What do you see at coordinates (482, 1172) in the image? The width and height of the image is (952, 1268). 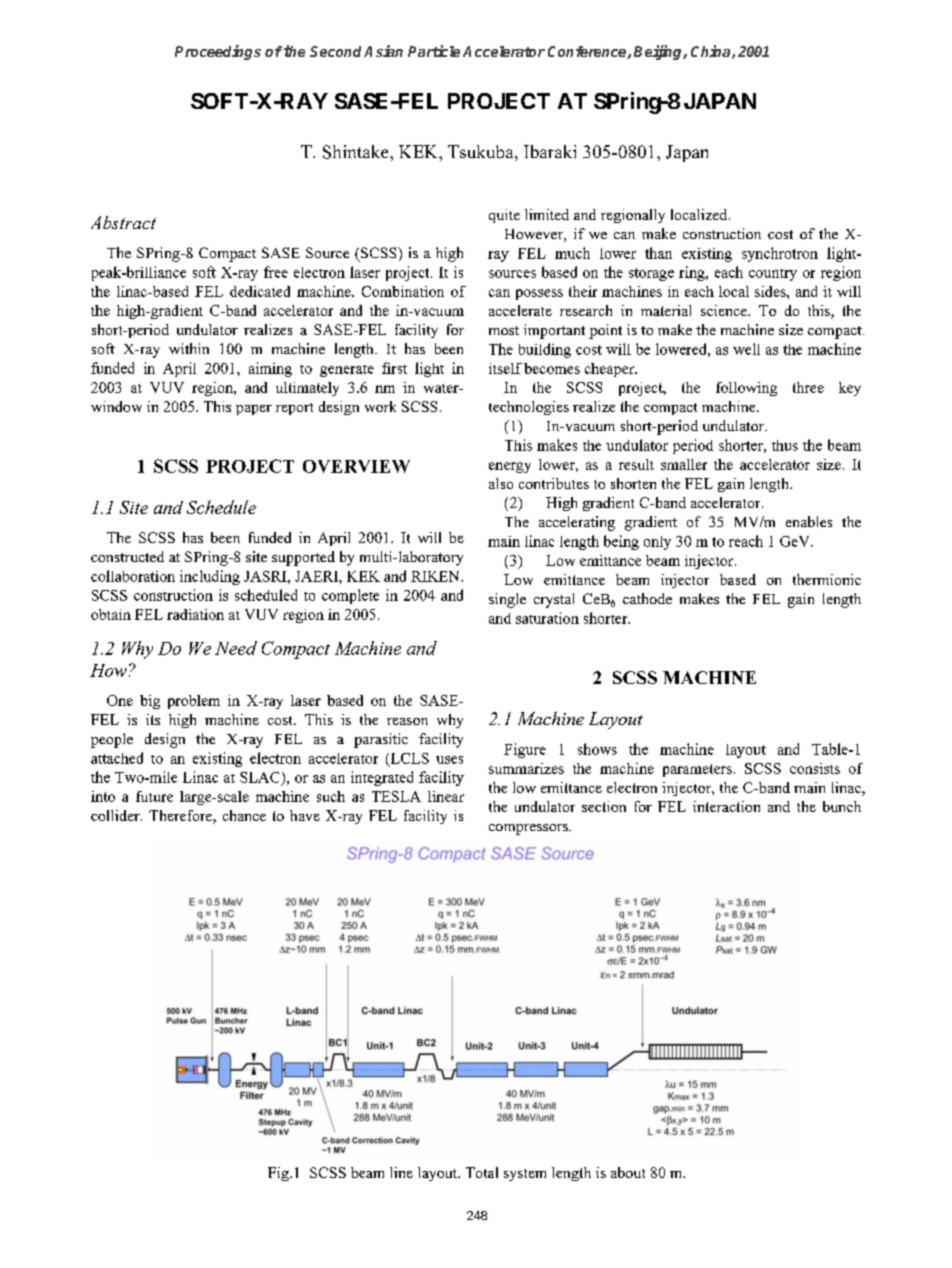 I see `Total` at bounding box center [482, 1172].
